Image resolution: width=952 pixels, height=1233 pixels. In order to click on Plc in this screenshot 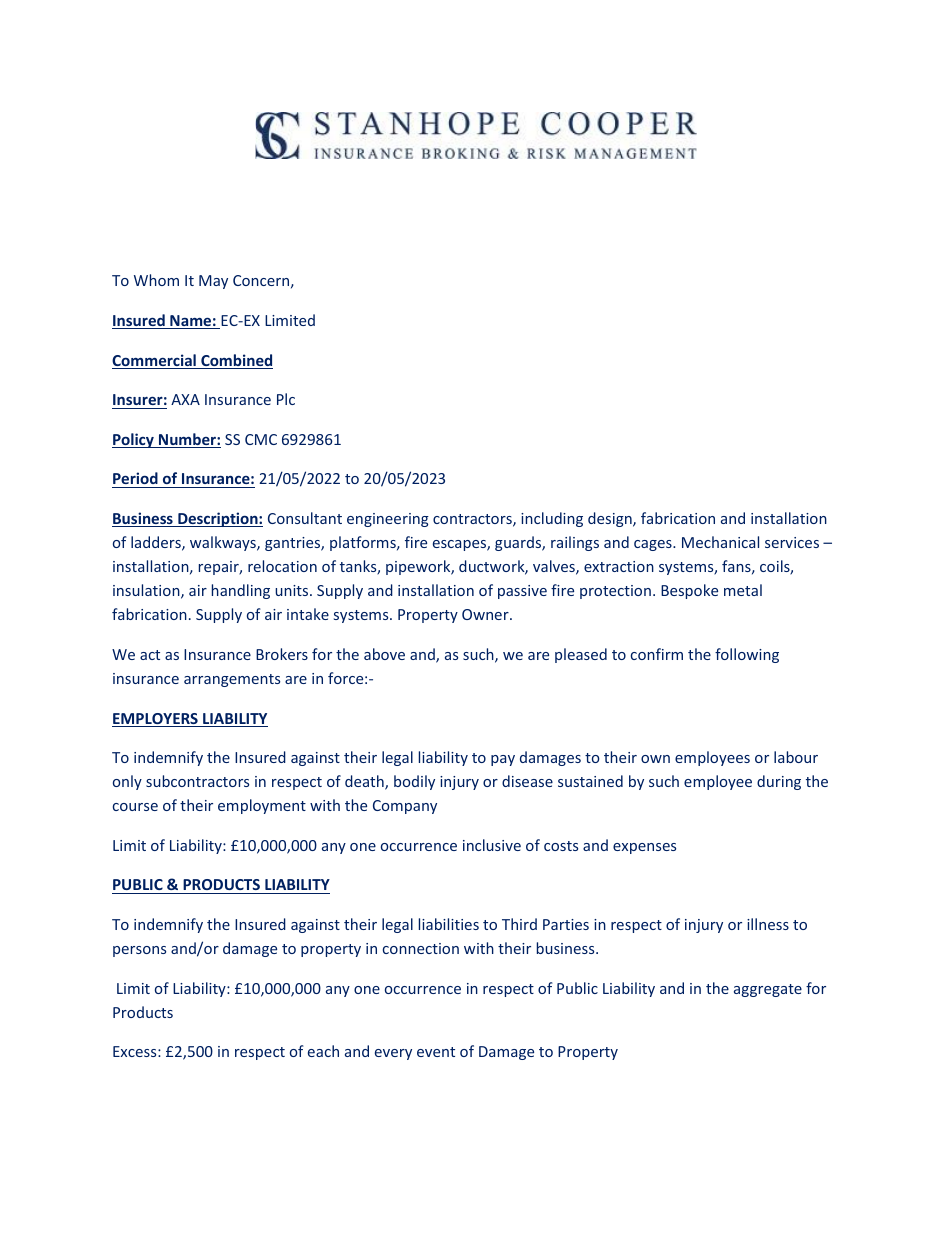, I will do `click(286, 399)`.
